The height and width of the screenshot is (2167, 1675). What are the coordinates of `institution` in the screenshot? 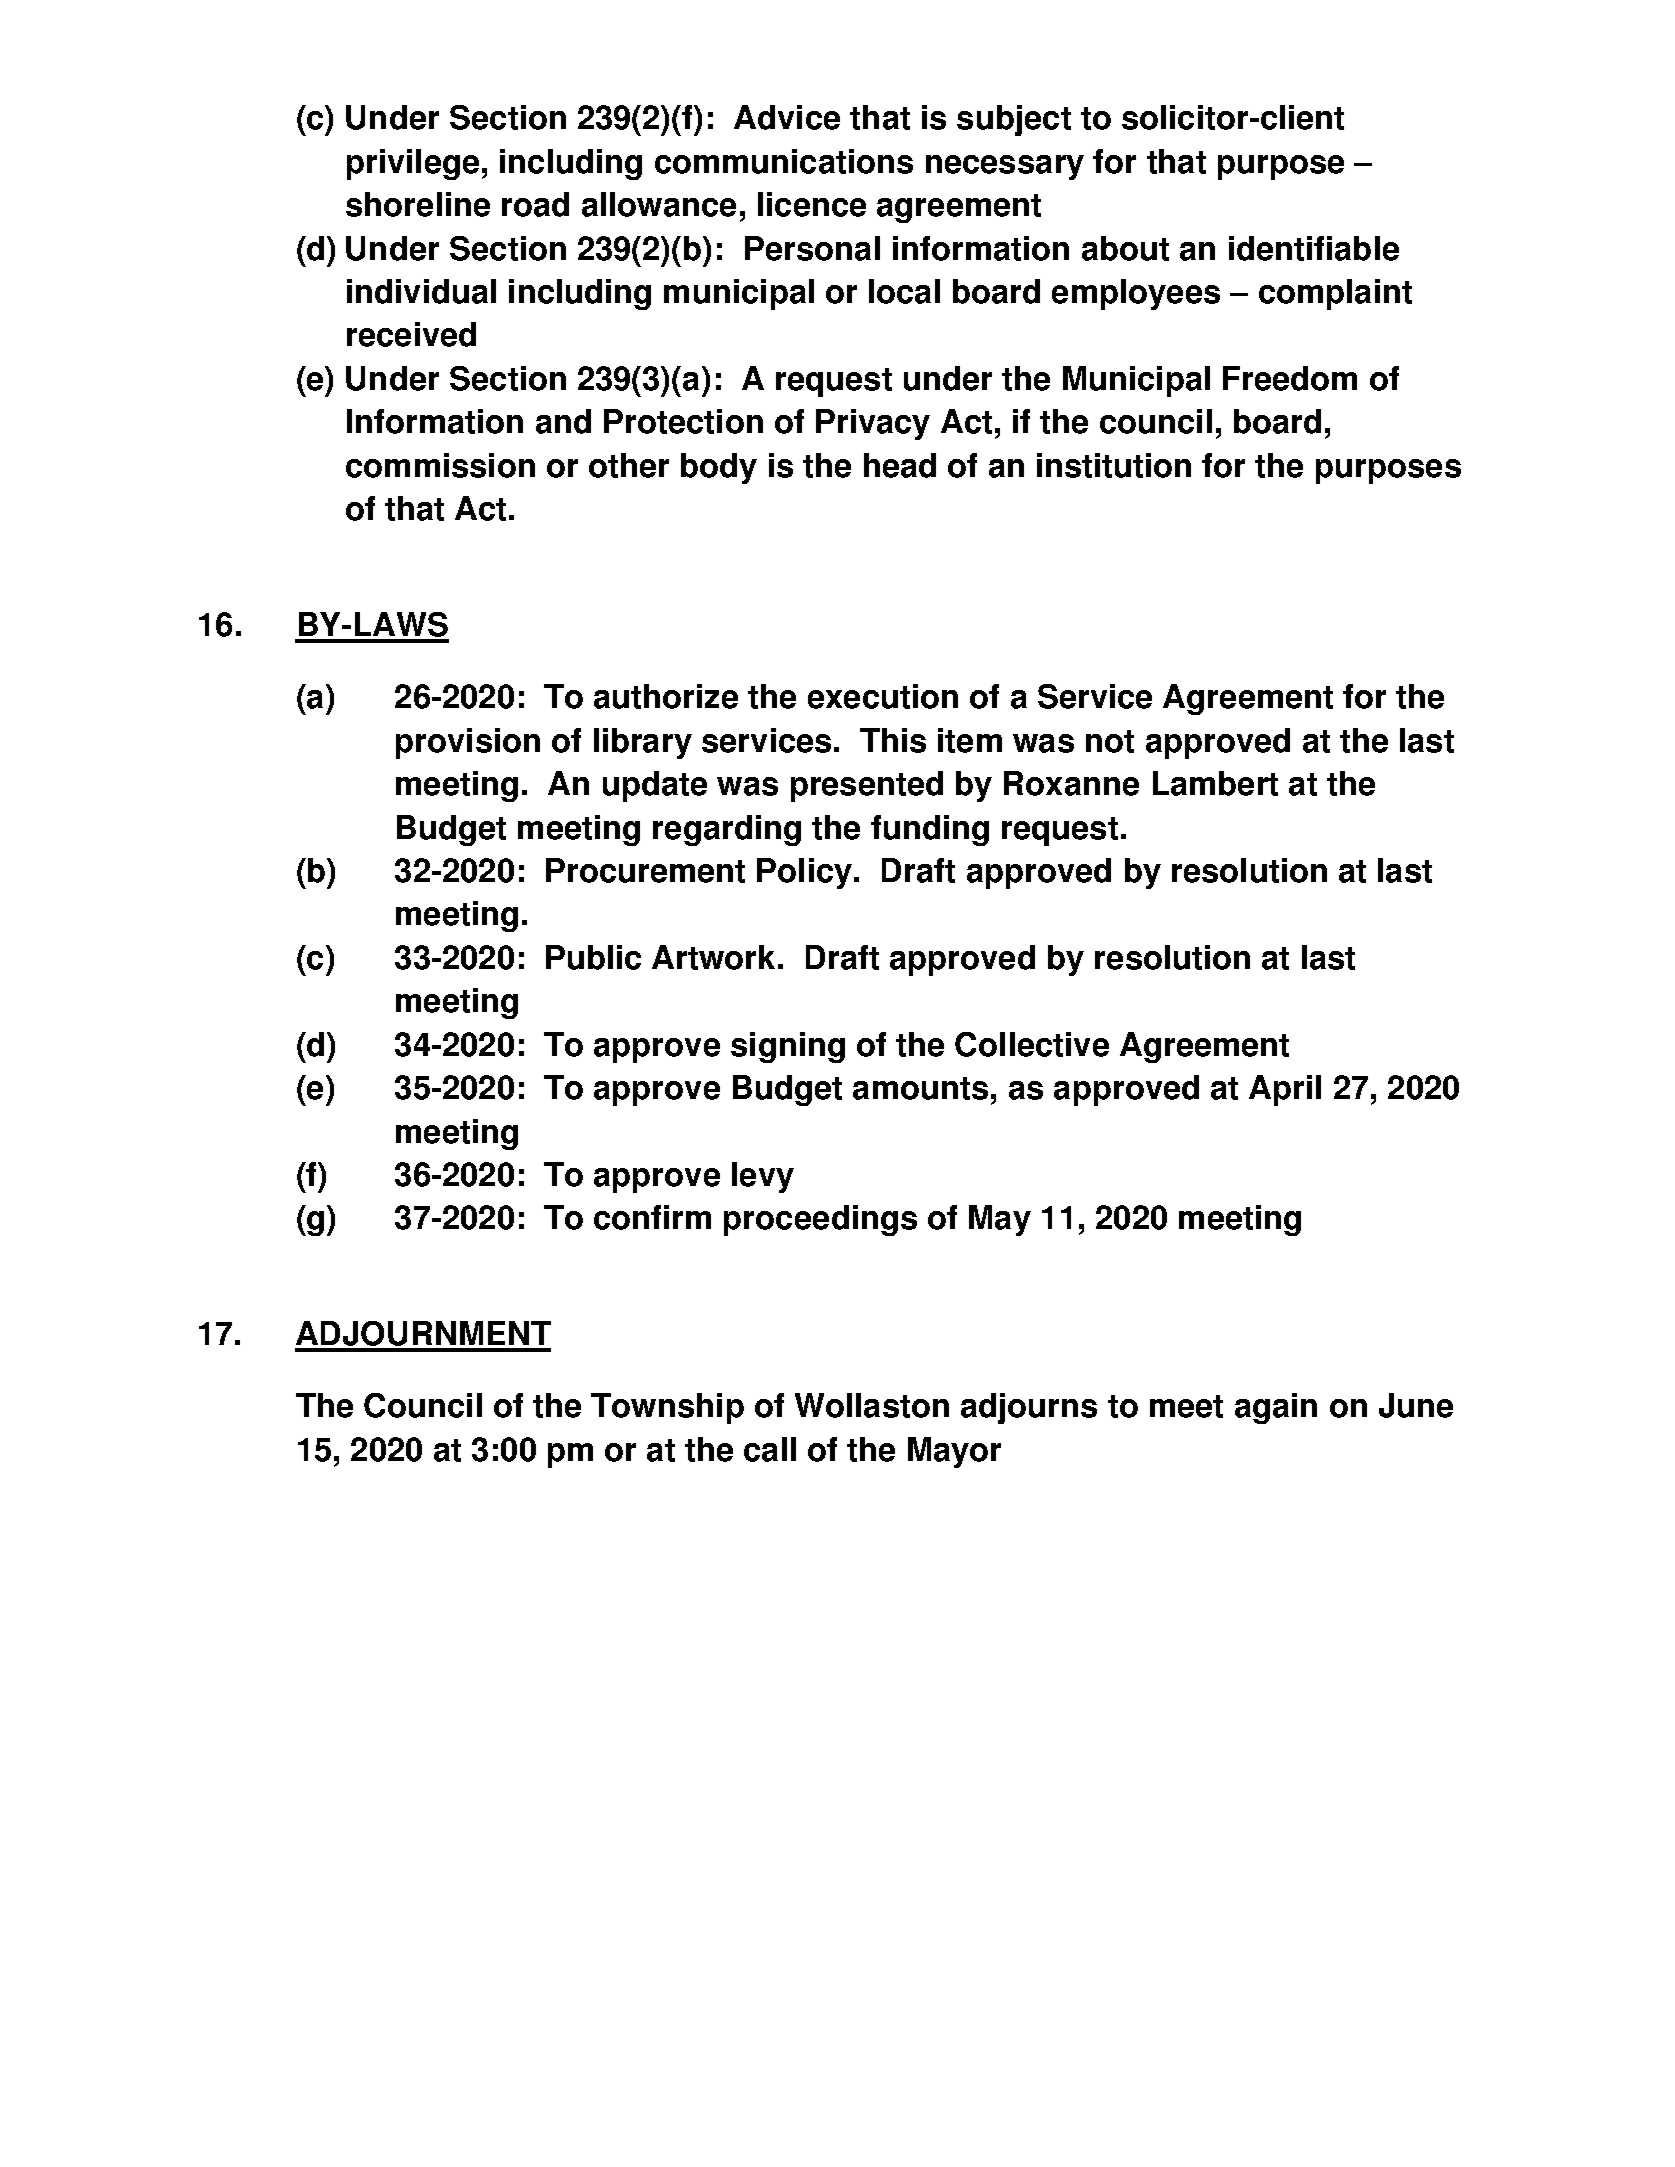 It's located at (1114, 465).
